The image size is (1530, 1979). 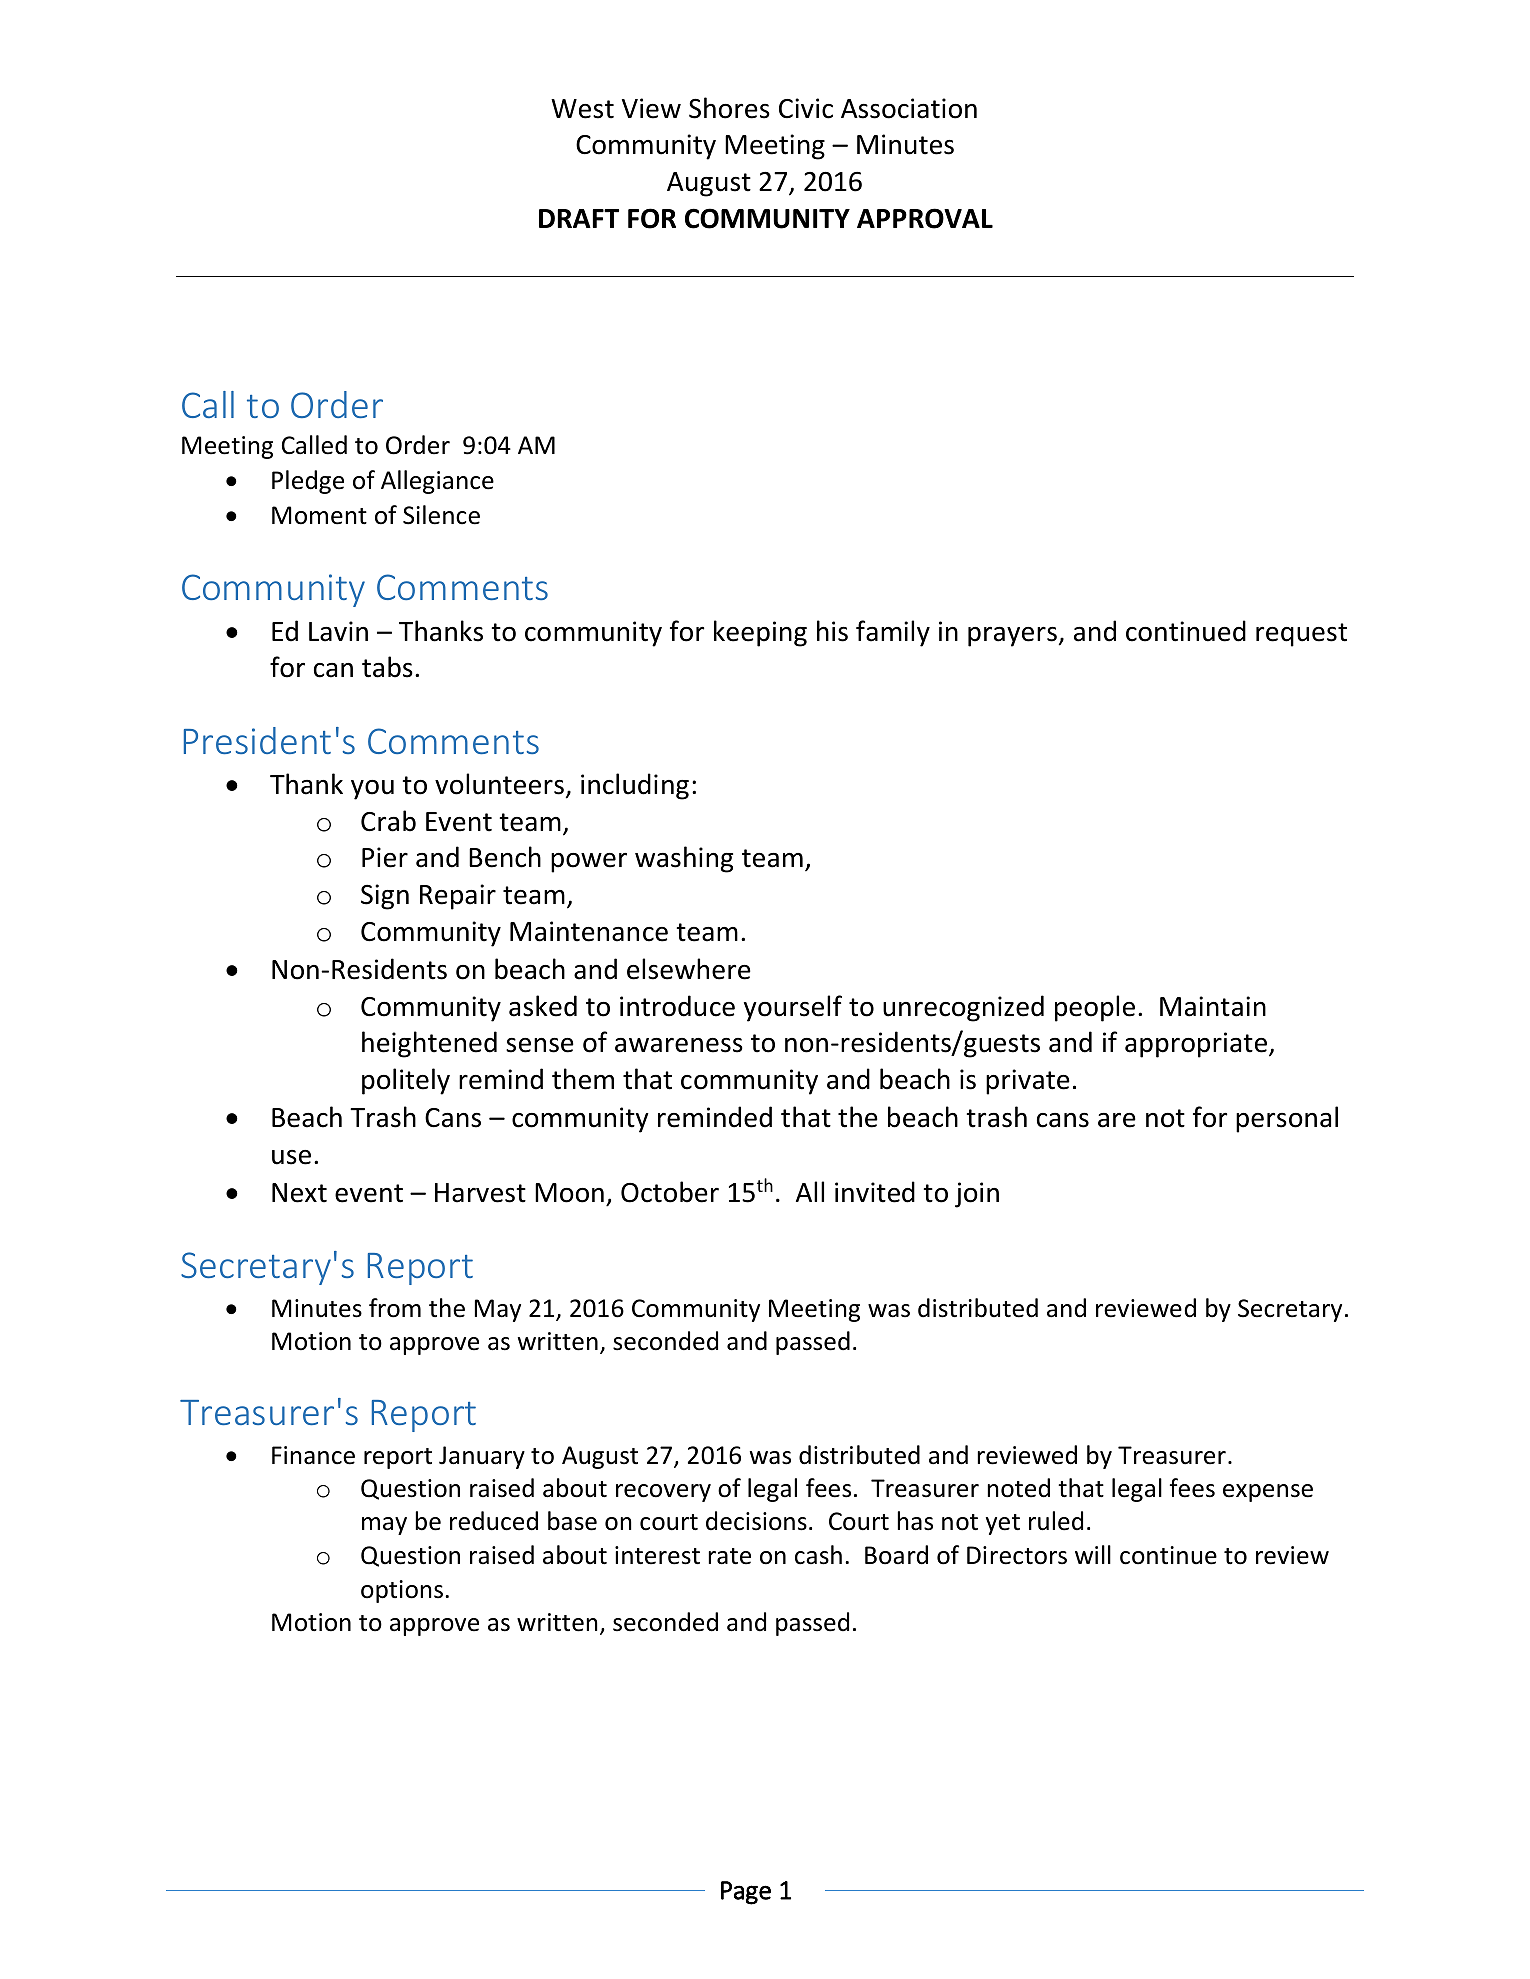 I want to click on Maintain, so click(x=1213, y=1006).
